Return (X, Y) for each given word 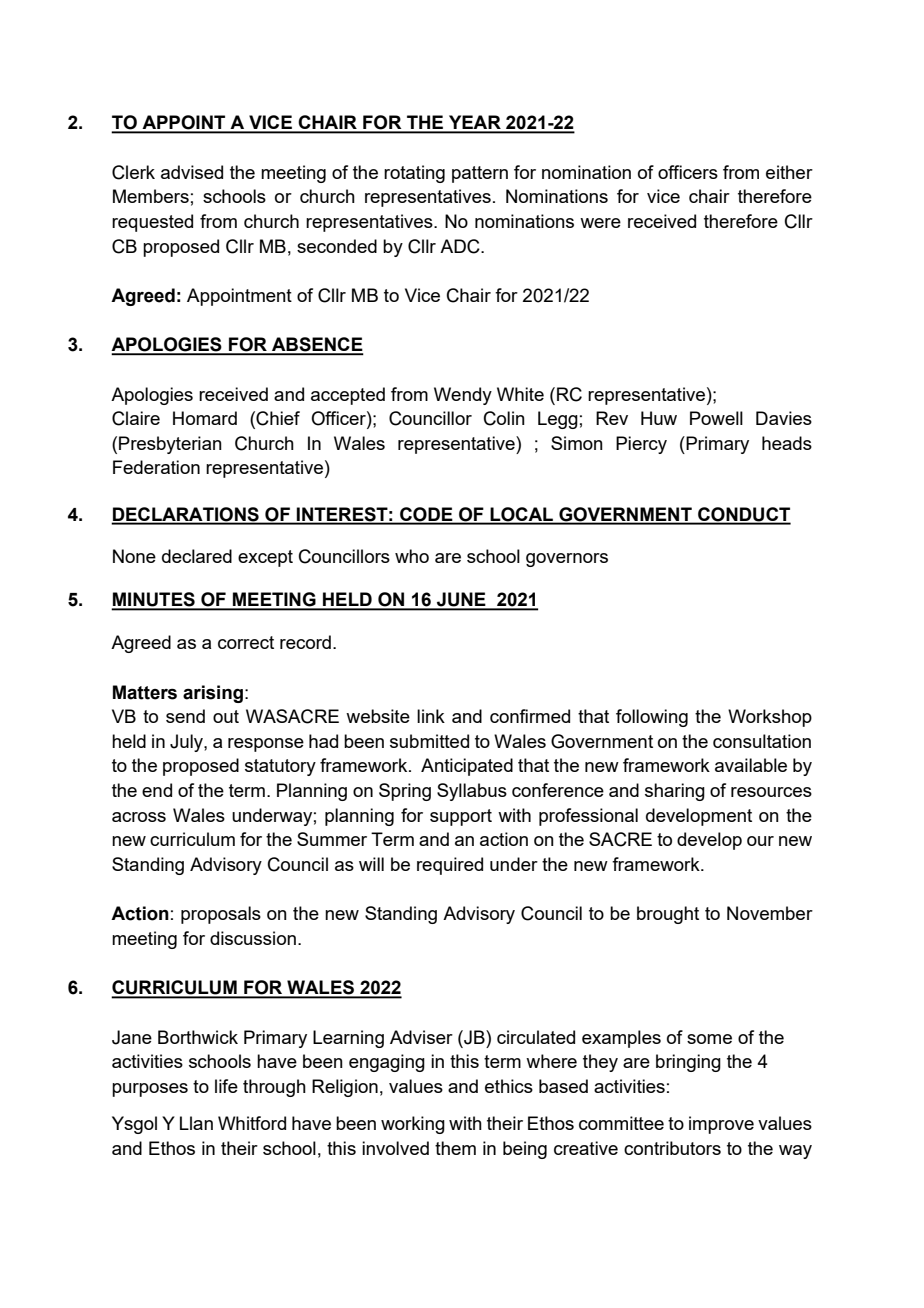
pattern (480, 174)
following (652, 718)
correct (246, 642)
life (226, 1086)
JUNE (461, 600)
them (455, 1148)
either (789, 172)
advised (192, 172)
